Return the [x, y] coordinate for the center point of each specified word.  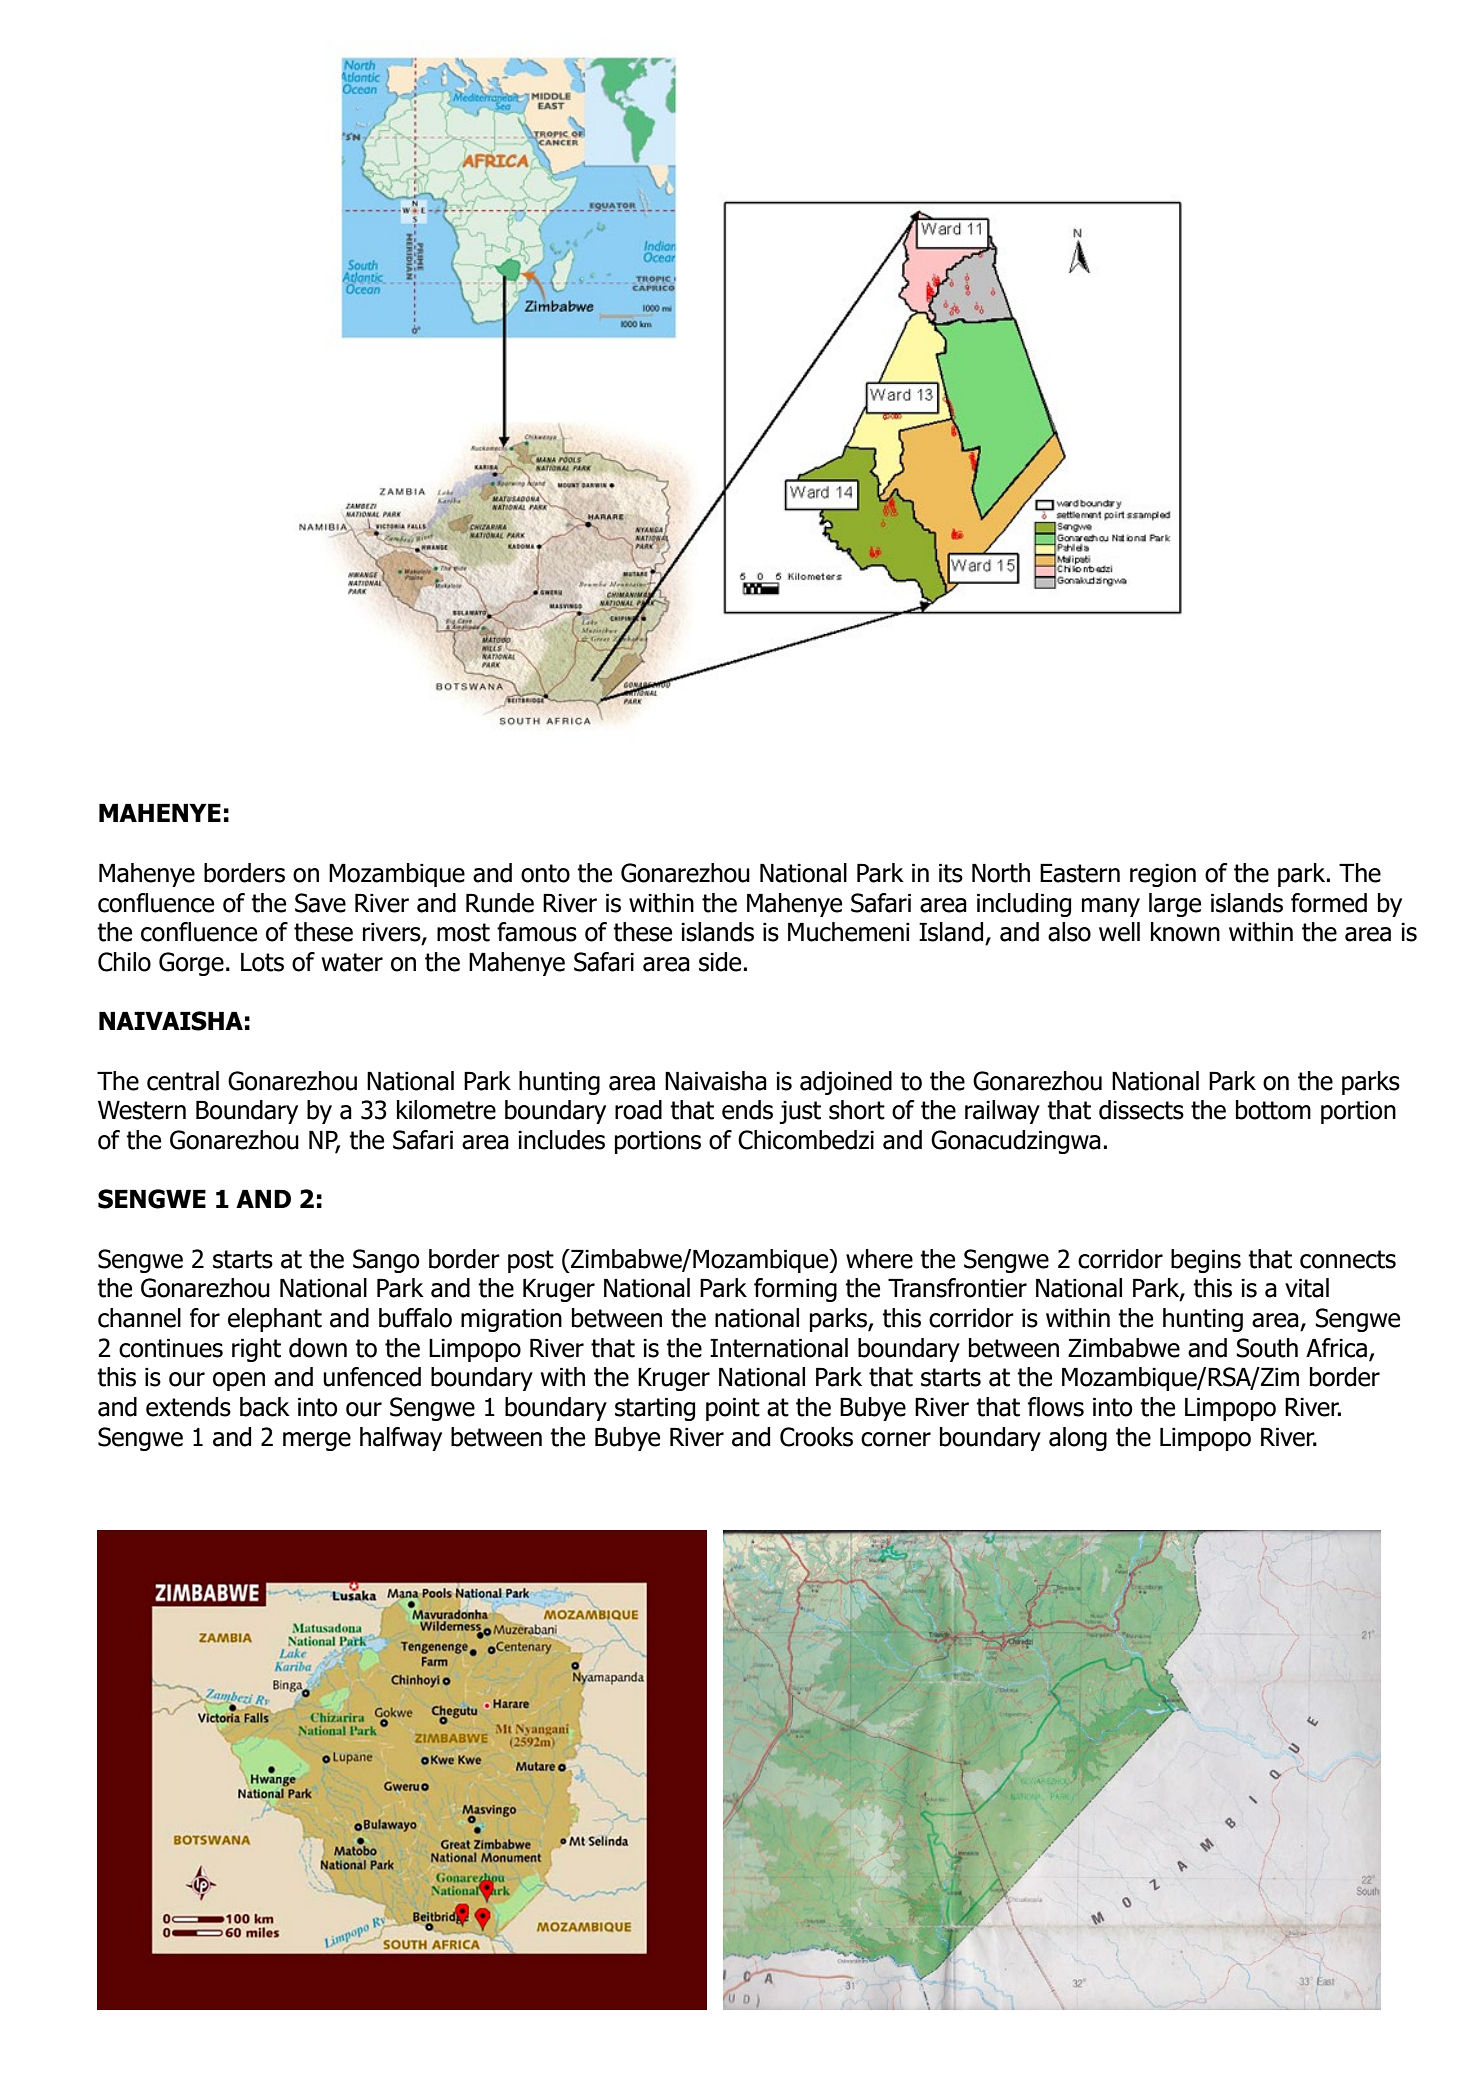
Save [320, 903]
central [183, 1081]
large [1175, 905]
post [531, 1261]
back [265, 1407]
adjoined [846, 1083]
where [879, 1259]
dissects [1141, 1110]
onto [545, 873]
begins [1206, 1261]
